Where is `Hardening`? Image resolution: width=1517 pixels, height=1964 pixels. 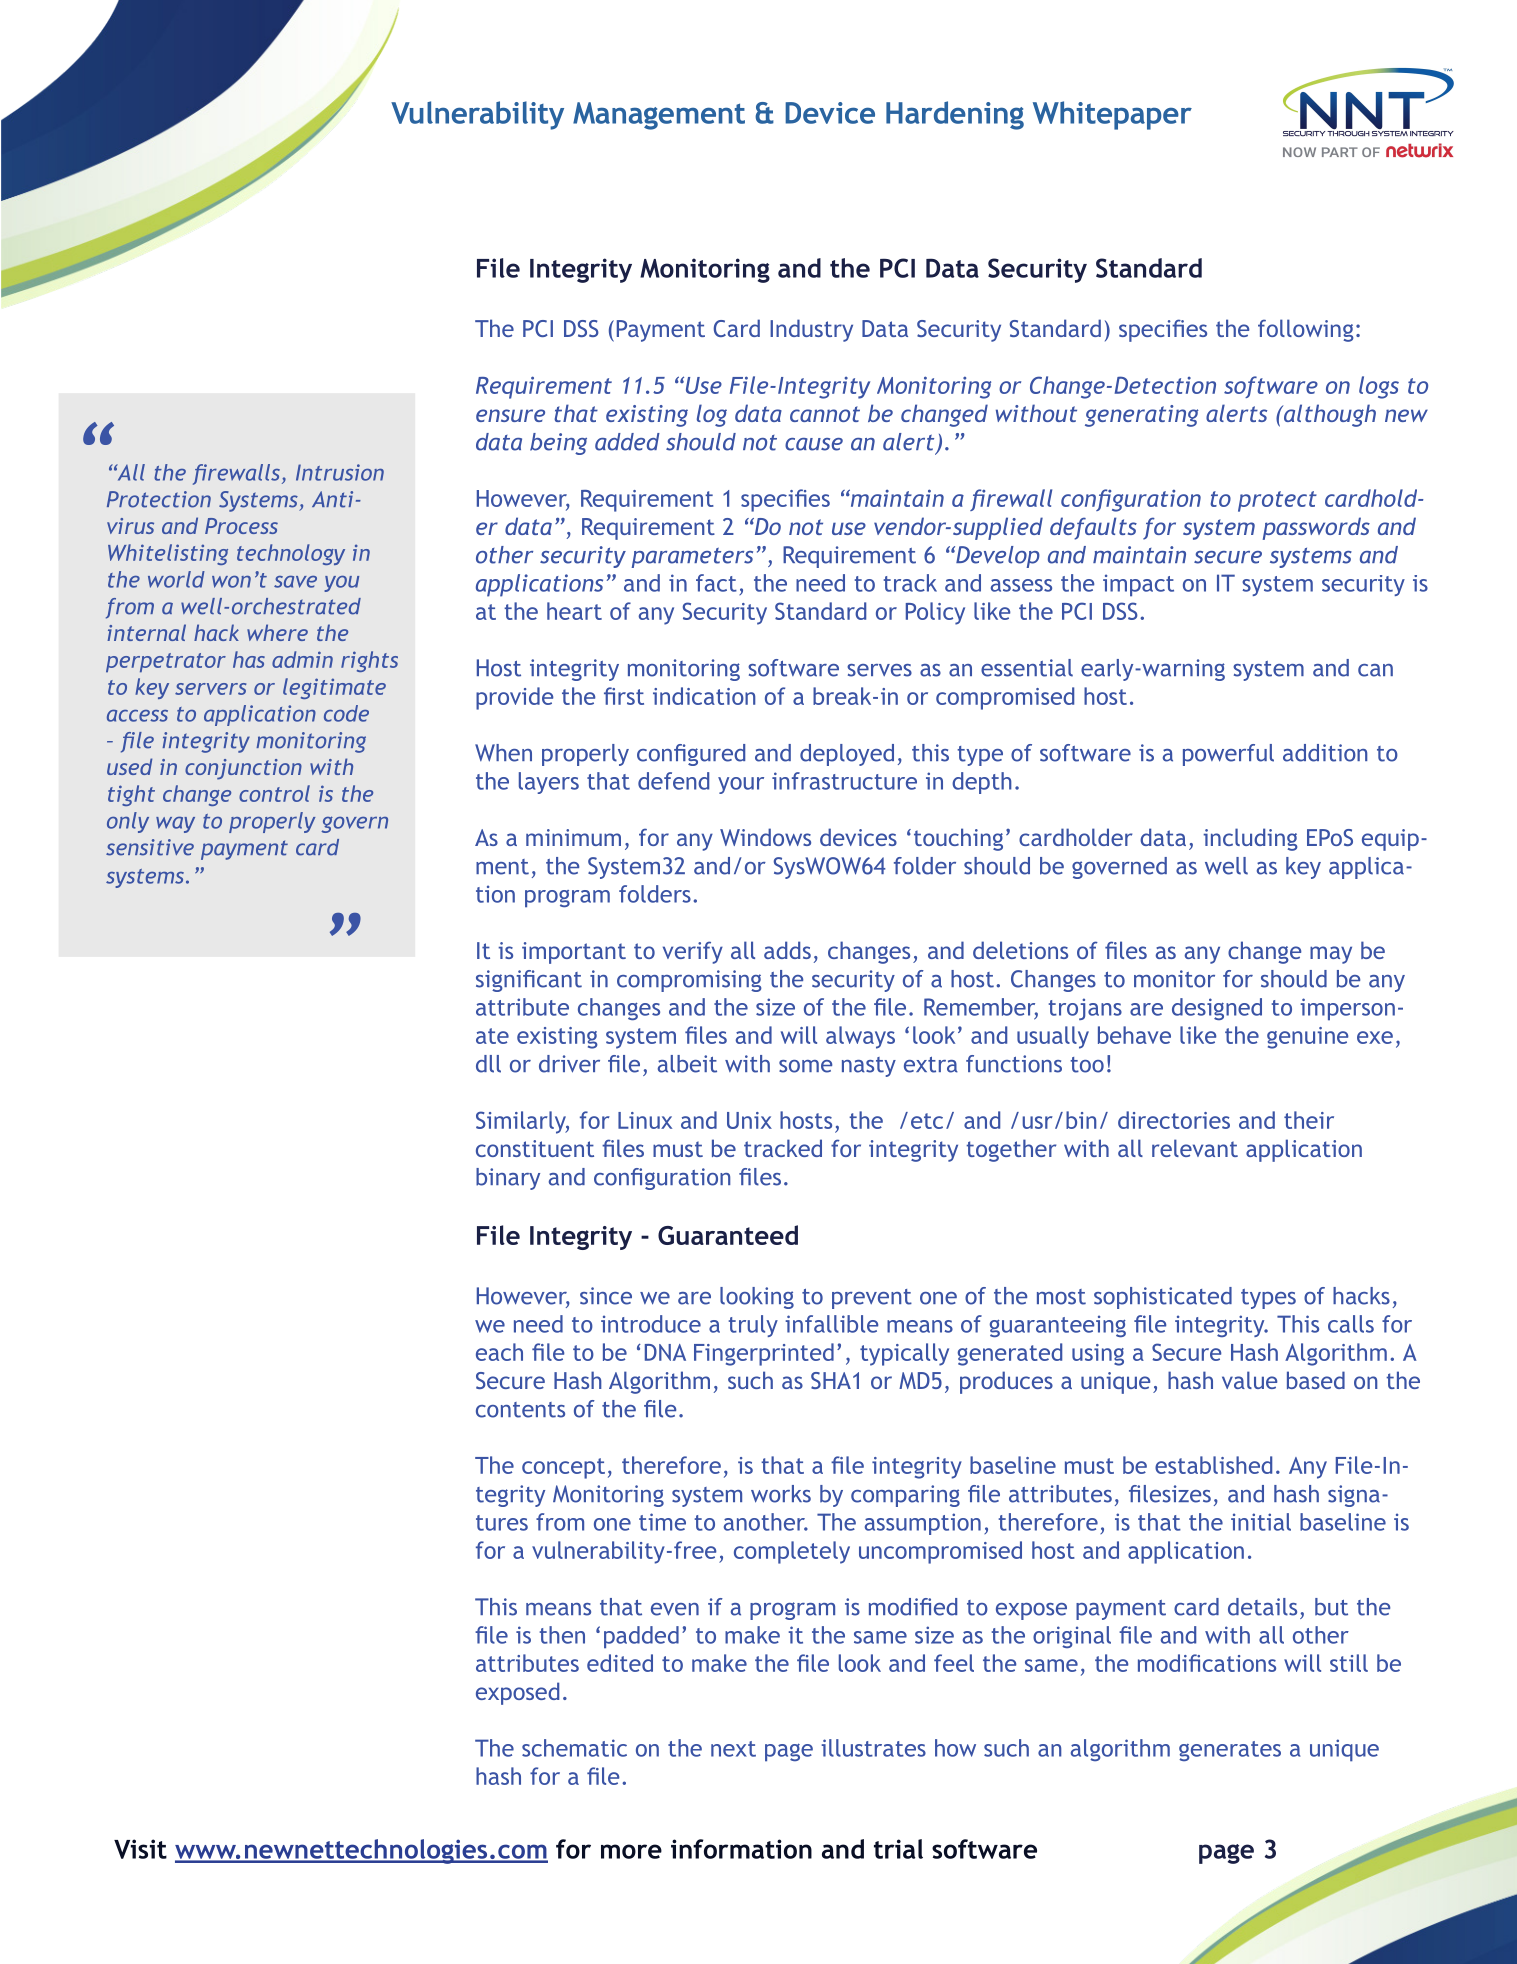 Hardening is located at coordinates (955, 115).
